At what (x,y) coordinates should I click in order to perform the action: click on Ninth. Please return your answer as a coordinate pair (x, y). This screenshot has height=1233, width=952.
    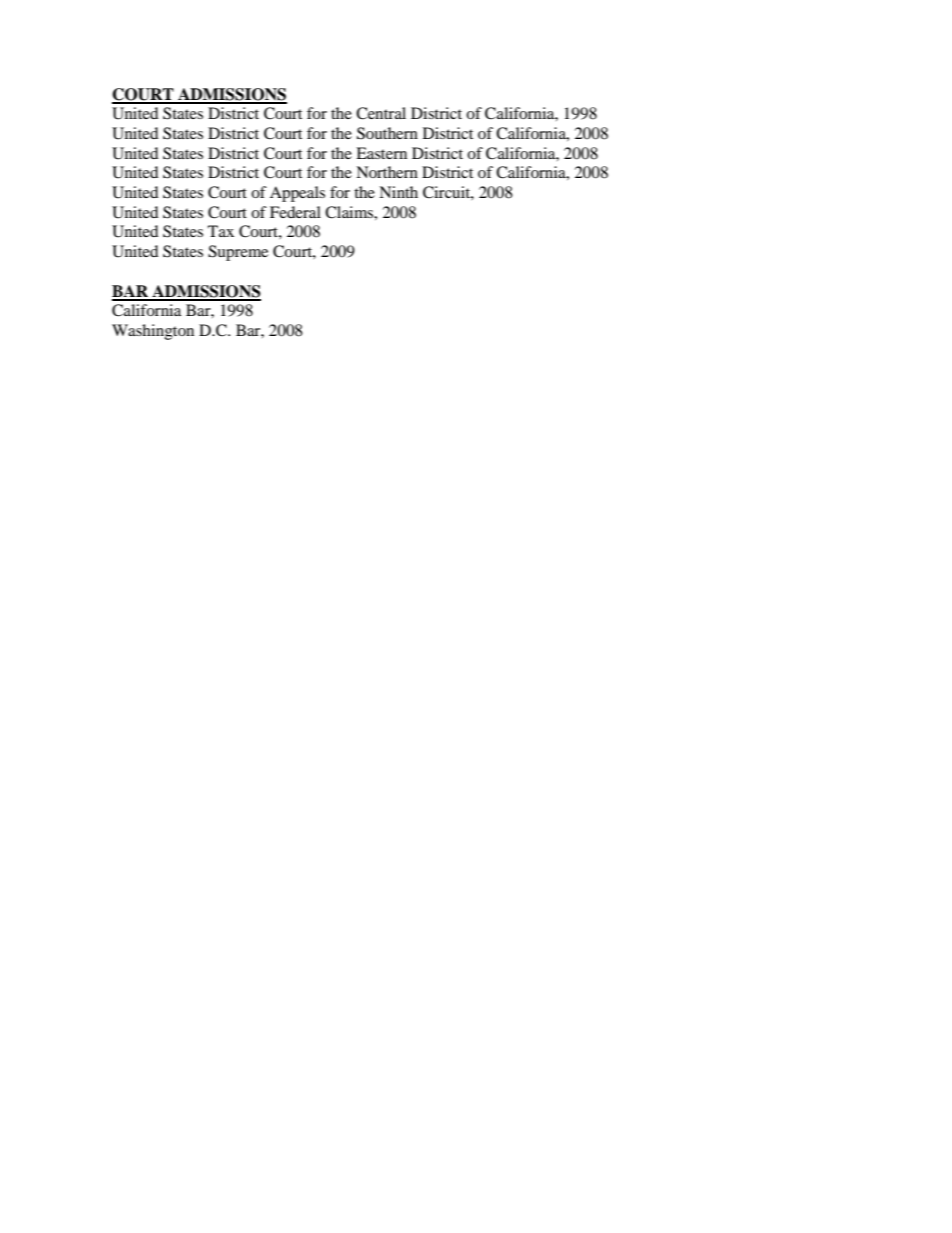
    Looking at the image, I should click on (398, 192).
